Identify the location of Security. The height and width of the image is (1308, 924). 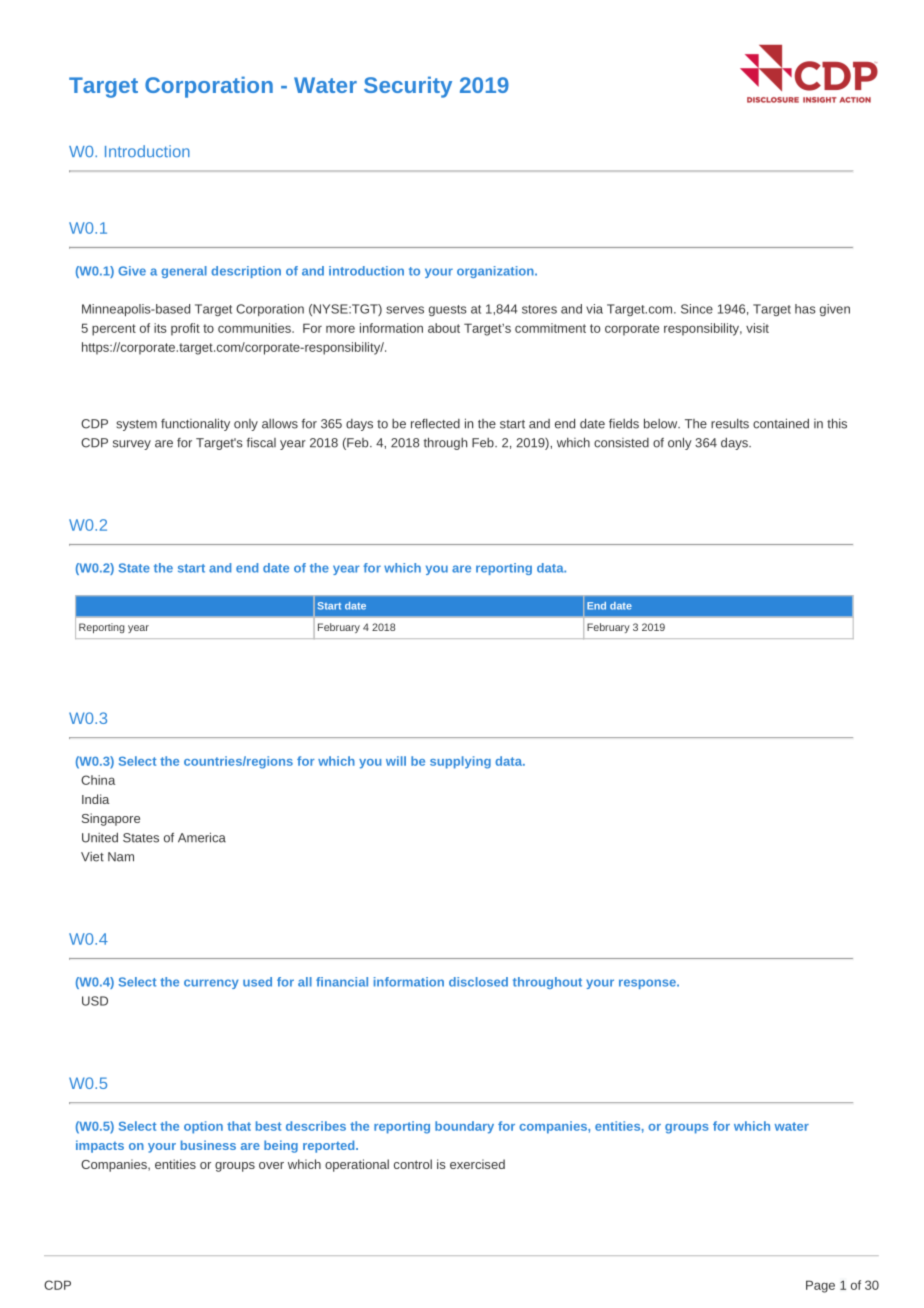
(408, 87).
